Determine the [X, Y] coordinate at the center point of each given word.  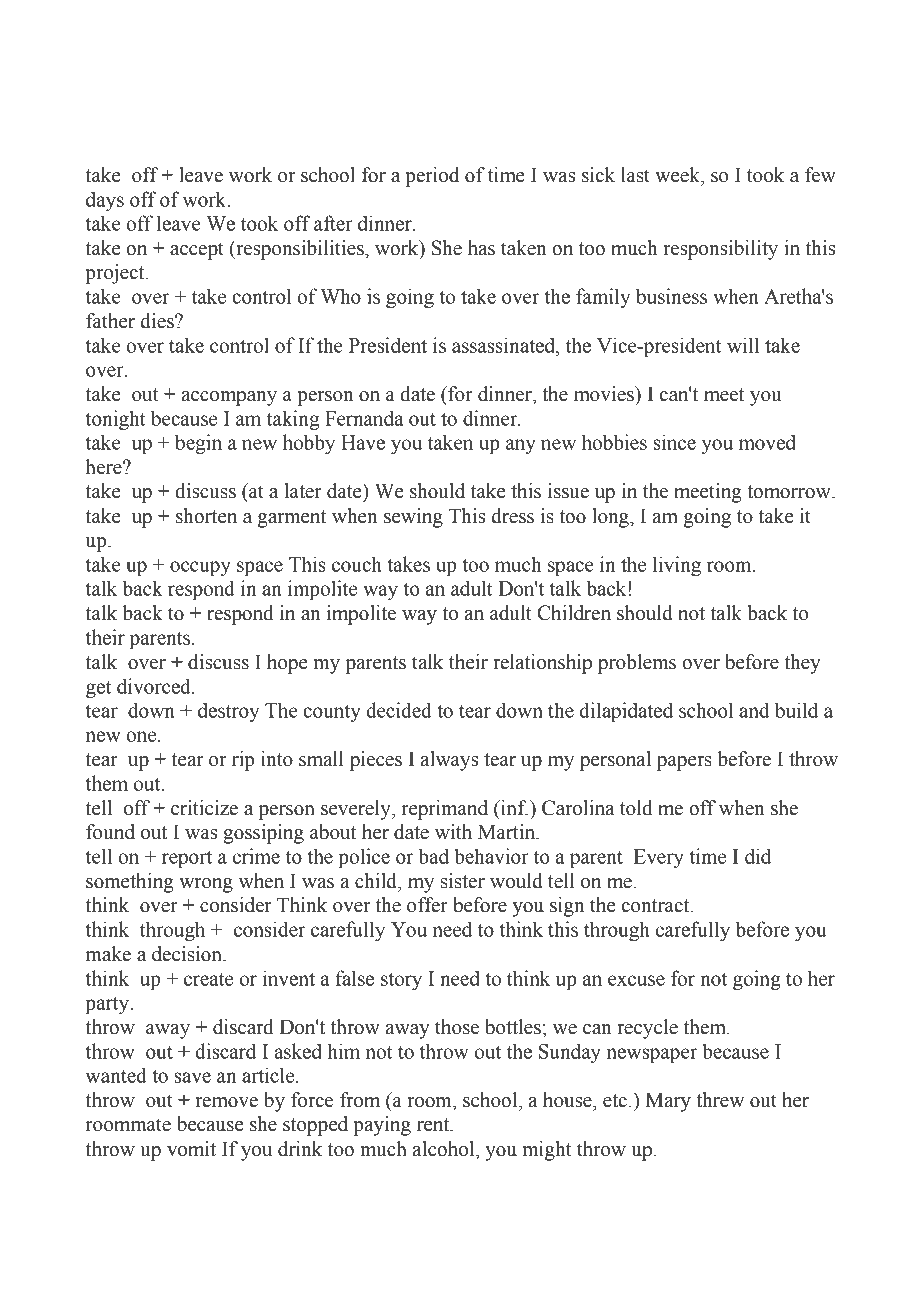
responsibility [720, 250]
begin [198, 444]
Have [363, 442]
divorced [155, 686]
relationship [542, 664]
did [758, 856]
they [802, 664]
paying [382, 1126]
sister [463, 881]
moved [767, 442]
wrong [206, 885]
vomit [191, 1149]
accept [197, 251]
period [432, 177]
